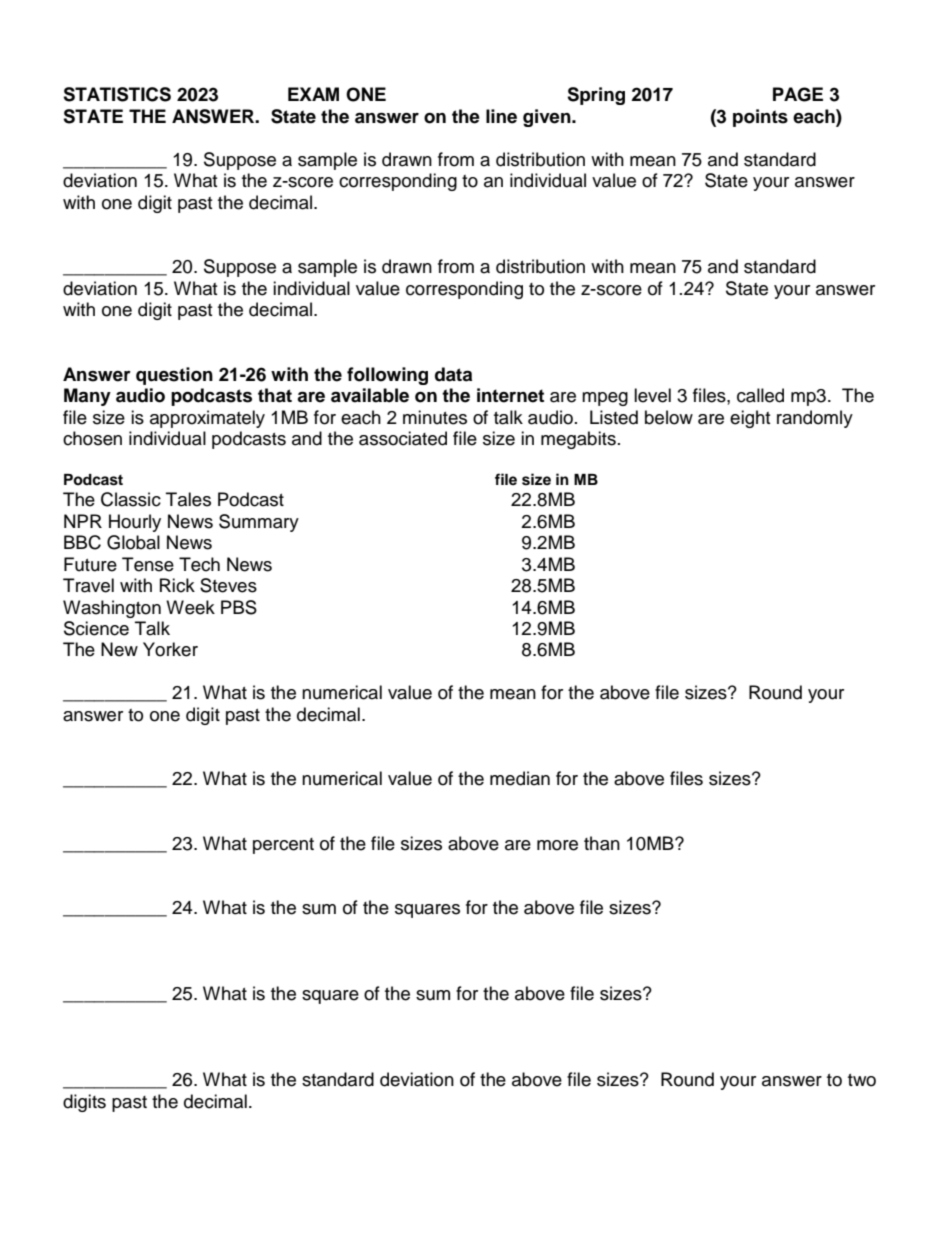 The height and width of the document is (1233, 952). What do you see at coordinates (403, 438) in the document?
I see `associated` at bounding box center [403, 438].
